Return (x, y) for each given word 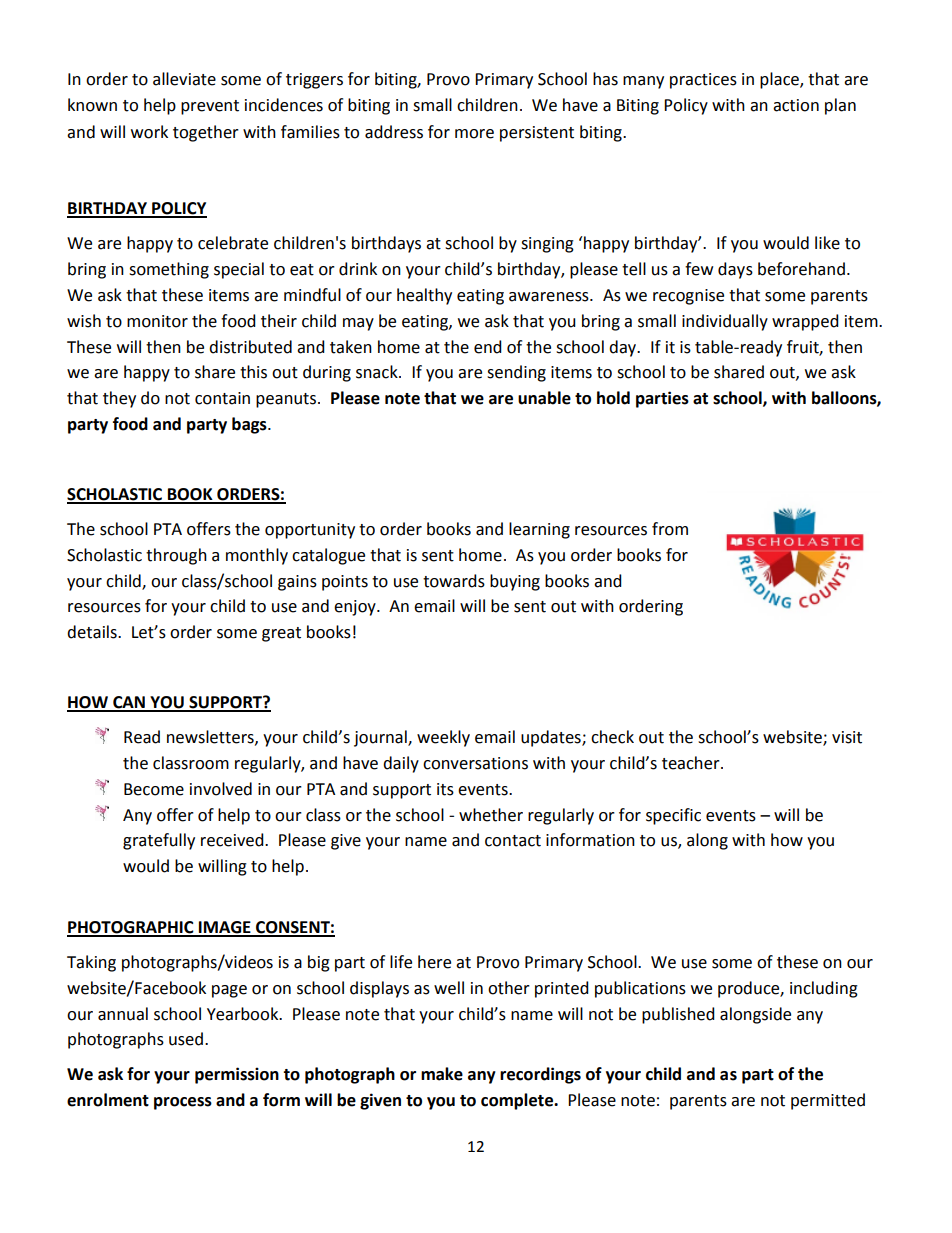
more (474, 134)
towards (454, 581)
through (176, 556)
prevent (210, 107)
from (670, 529)
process (183, 1103)
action (796, 105)
